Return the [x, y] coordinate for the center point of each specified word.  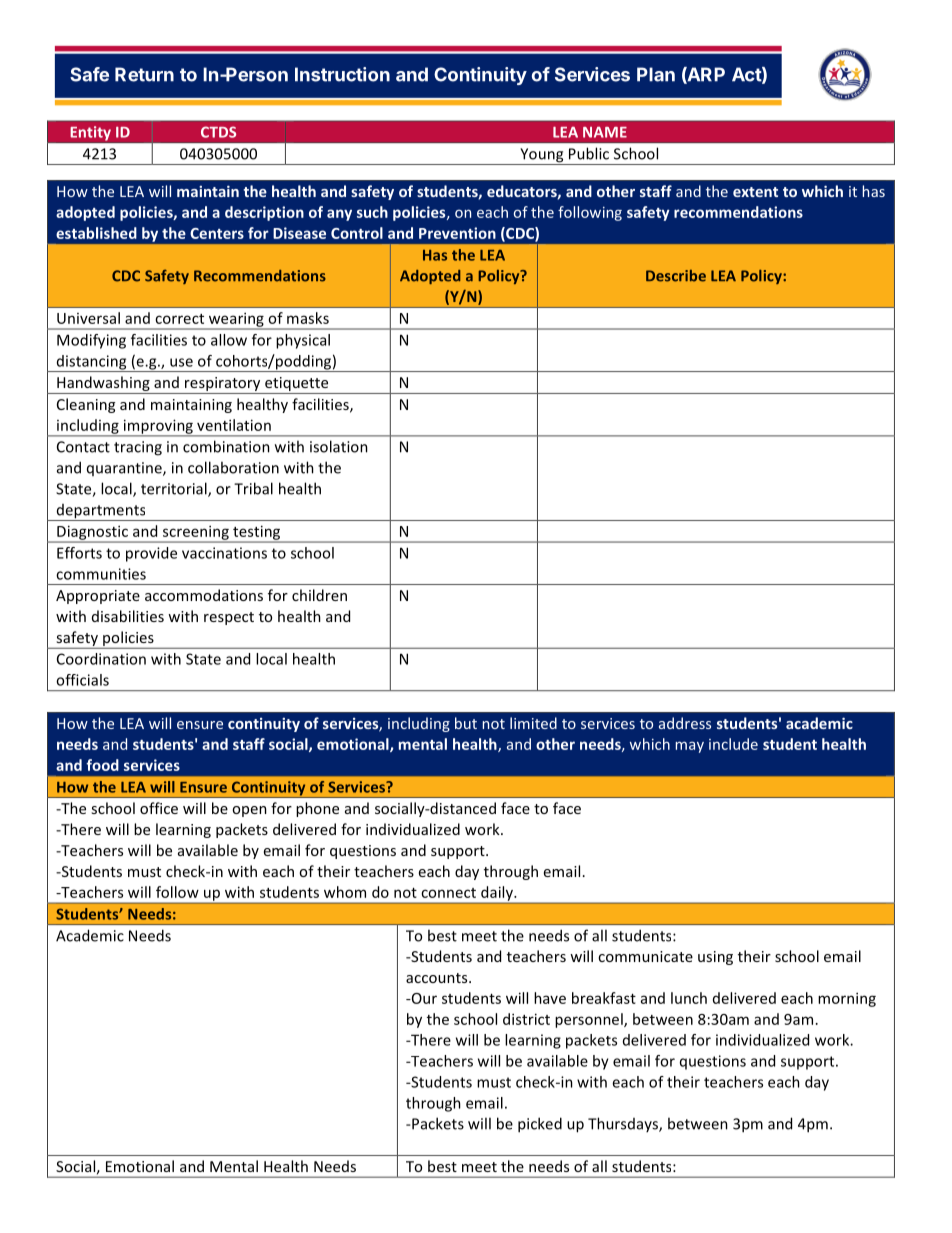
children [319, 595]
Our [423, 998]
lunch [689, 998]
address [685, 723]
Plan [656, 74]
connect [448, 893]
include [733, 744]
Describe [676, 276]
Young [542, 156]
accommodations [204, 595]
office [159, 808]
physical [303, 341]
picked [540, 1125]
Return [144, 74]
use [181, 362]
